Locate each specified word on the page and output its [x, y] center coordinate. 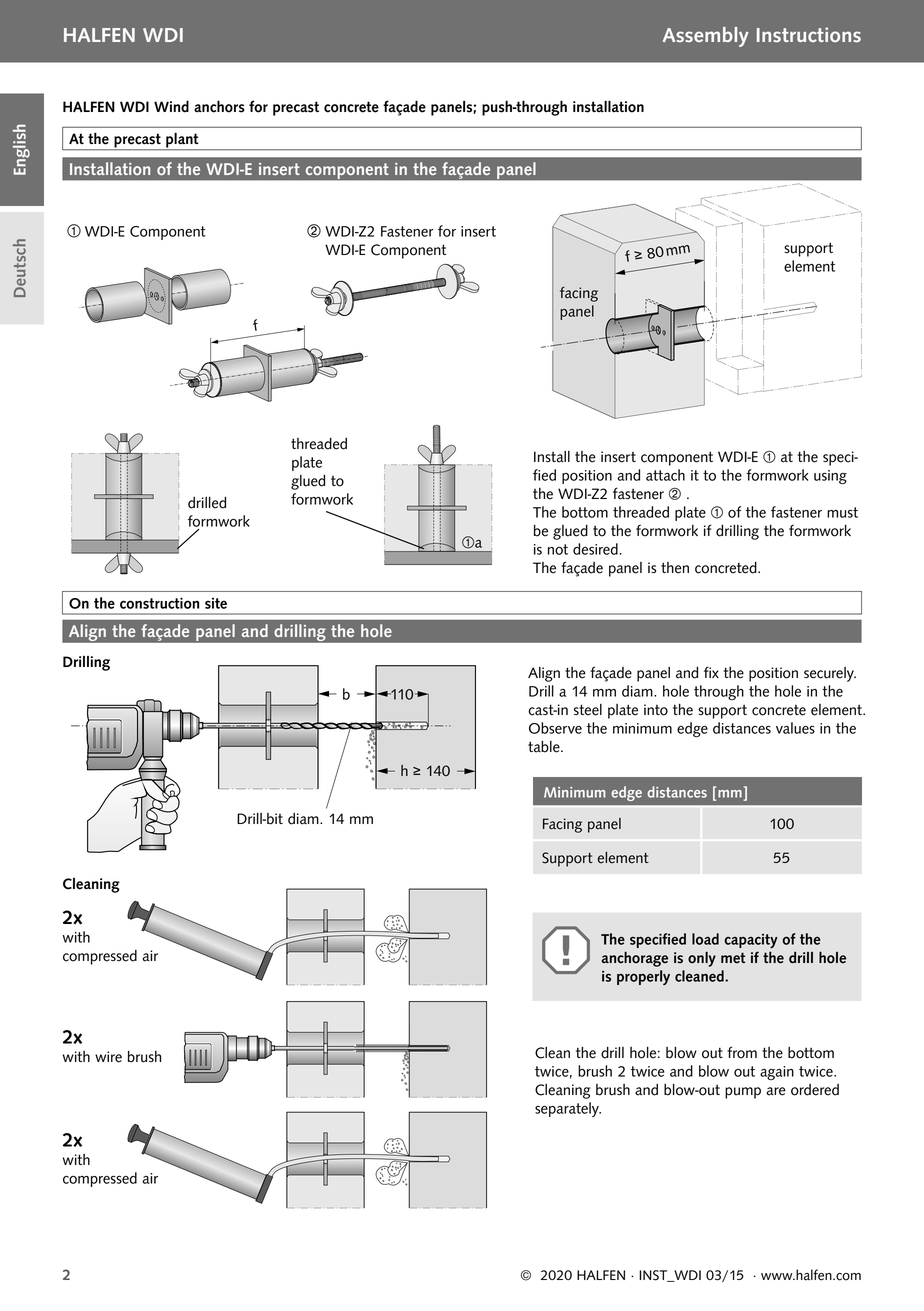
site [216, 603]
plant [182, 141]
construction [159, 603]
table [545, 747]
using [830, 477]
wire [108, 1057]
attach [665, 475]
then [675, 568]
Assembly [706, 37]
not [558, 549]
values [795, 728]
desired [596, 549]
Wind [171, 106]
